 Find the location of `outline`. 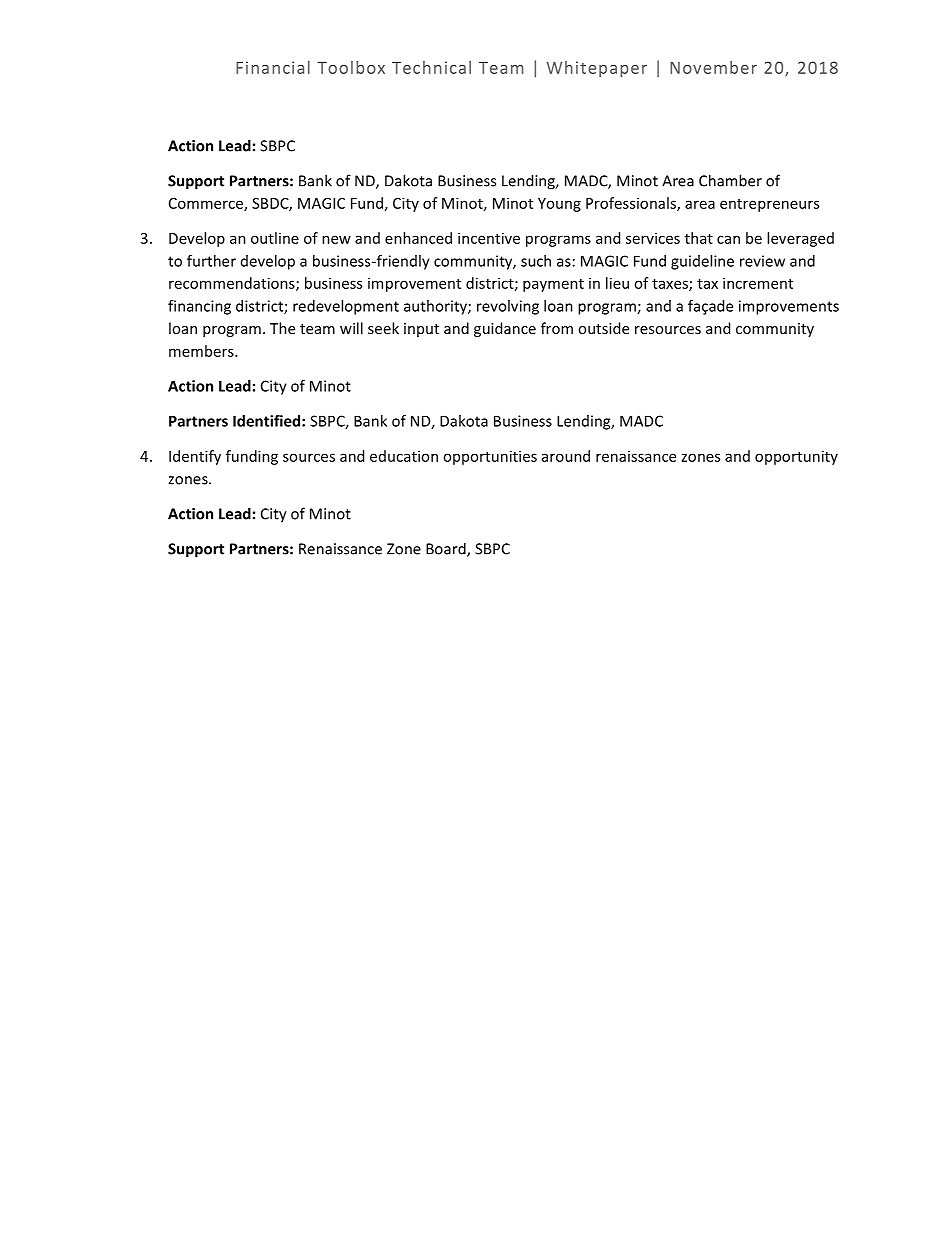

outline is located at coordinates (275, 238).
